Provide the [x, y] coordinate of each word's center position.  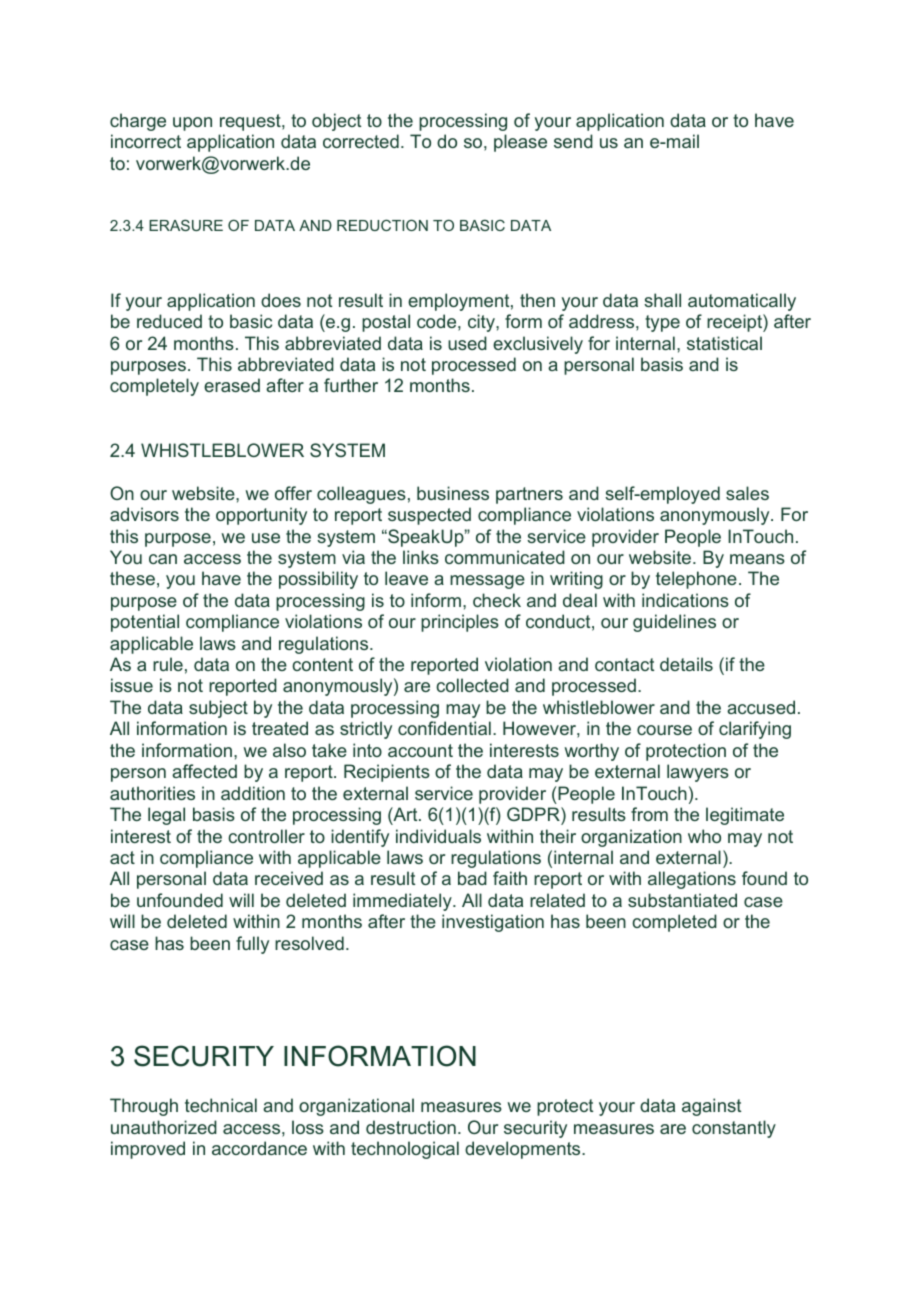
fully [252, 945]
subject [218, 709]
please [520, 143]
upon [192, 124]
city [482, 323]
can [163, 559]
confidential [444, 728]
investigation [493, 923]
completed [674, 923]
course [664, 730]
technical [221, 1105]
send [573, 141]
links [421, 557]
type [662, 323]
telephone [696, 580]
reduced [169, 321]
